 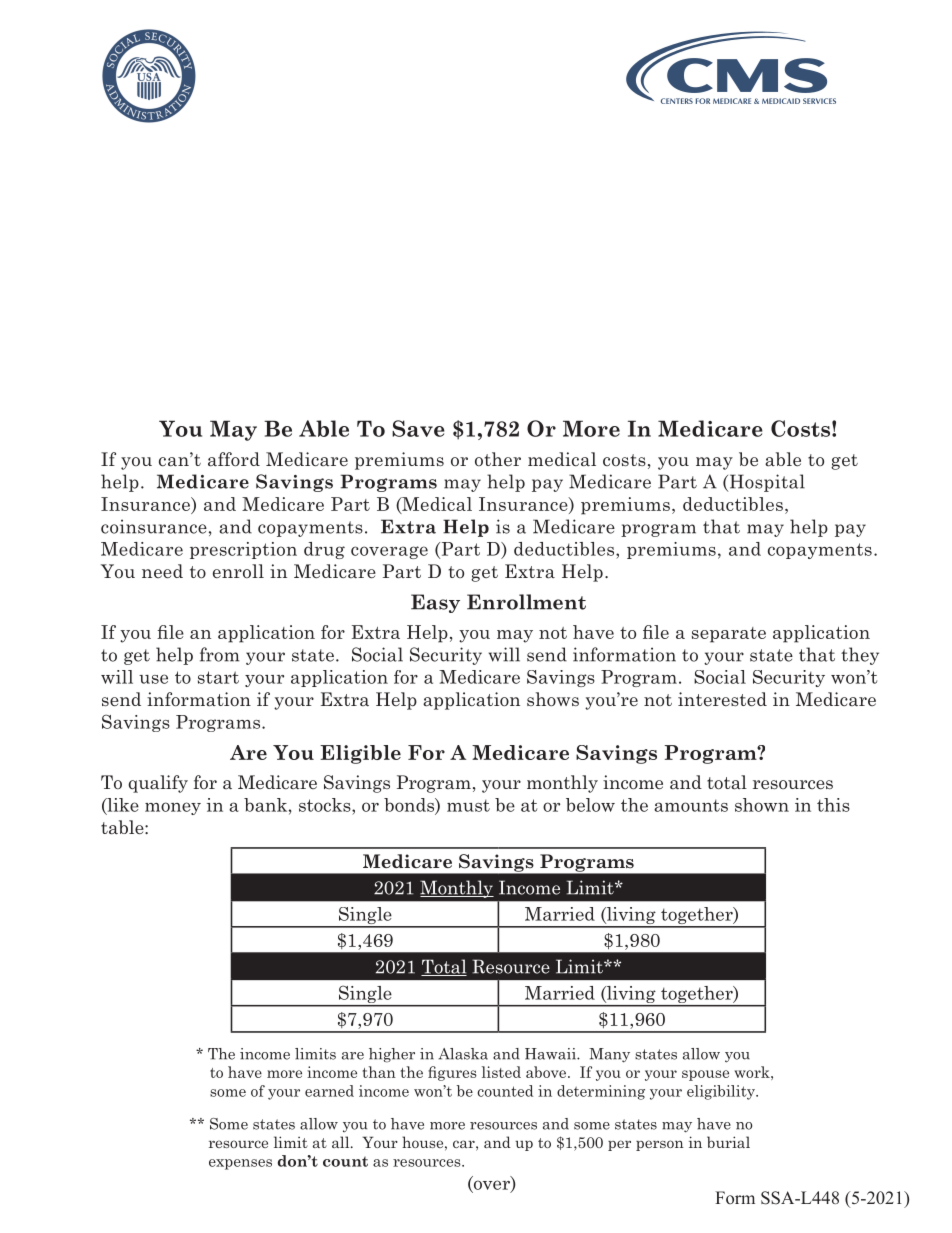 I want to click on must, so click(x=468, y=805).
